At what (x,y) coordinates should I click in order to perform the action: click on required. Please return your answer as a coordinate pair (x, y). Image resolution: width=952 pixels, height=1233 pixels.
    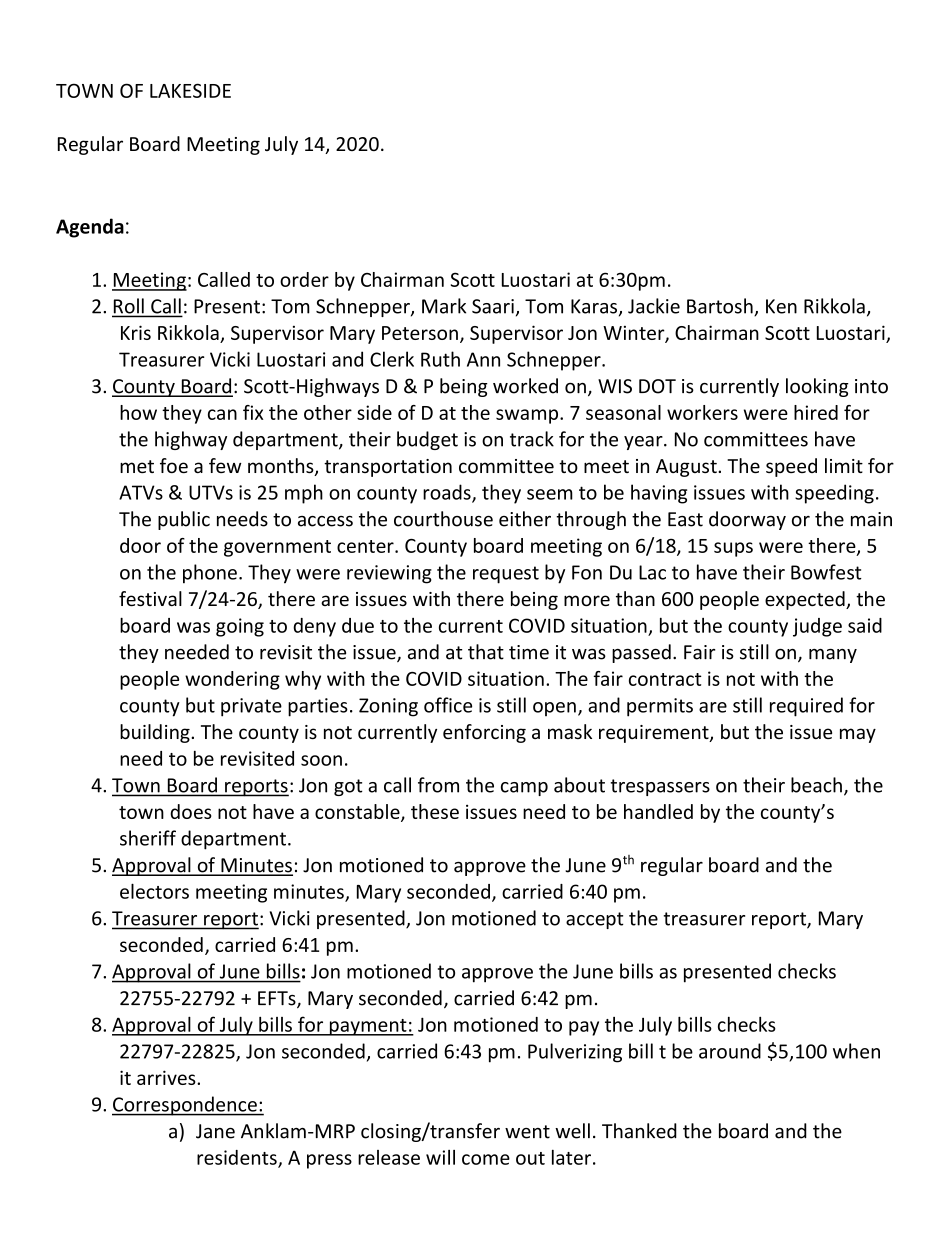
    Looking at the image, I should click on (806, 707).
